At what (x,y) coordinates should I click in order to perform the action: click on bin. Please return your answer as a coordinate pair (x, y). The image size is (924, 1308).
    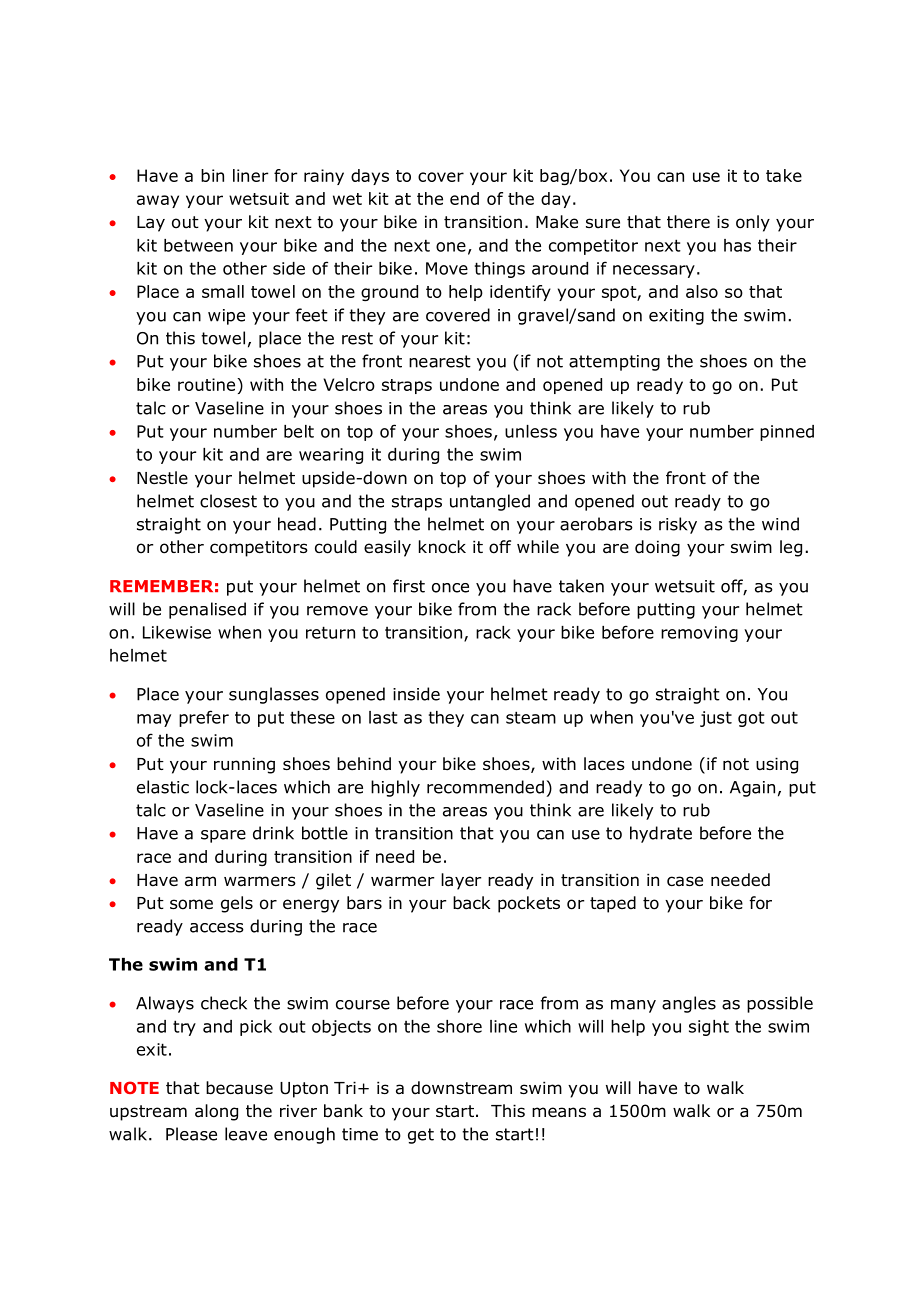
    Looking at the image, I should click on (212, 175).
